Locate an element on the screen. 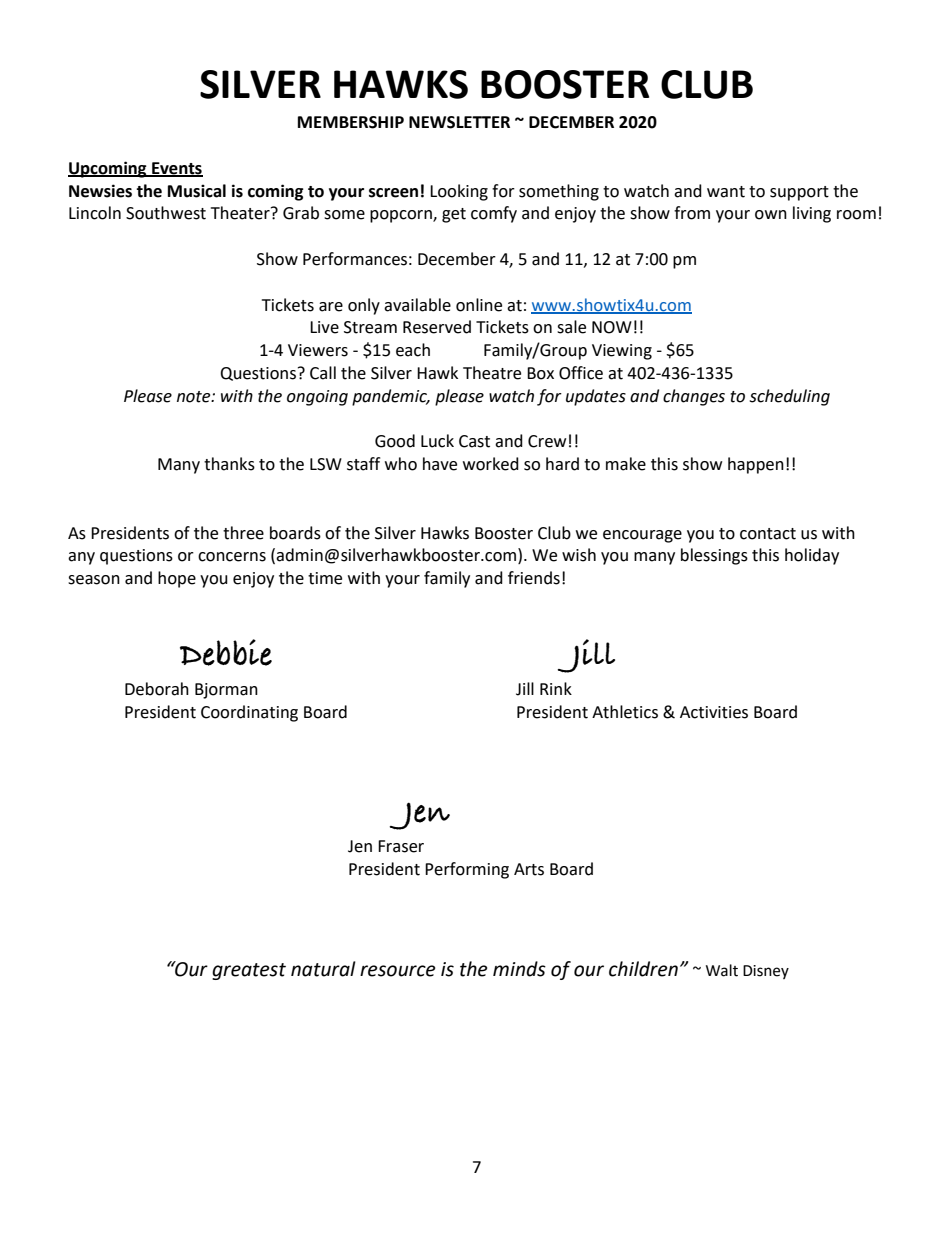 Image resolution: width=952 pixels, height=1233 pixels. concerns is located at coordinates (232, 557).
